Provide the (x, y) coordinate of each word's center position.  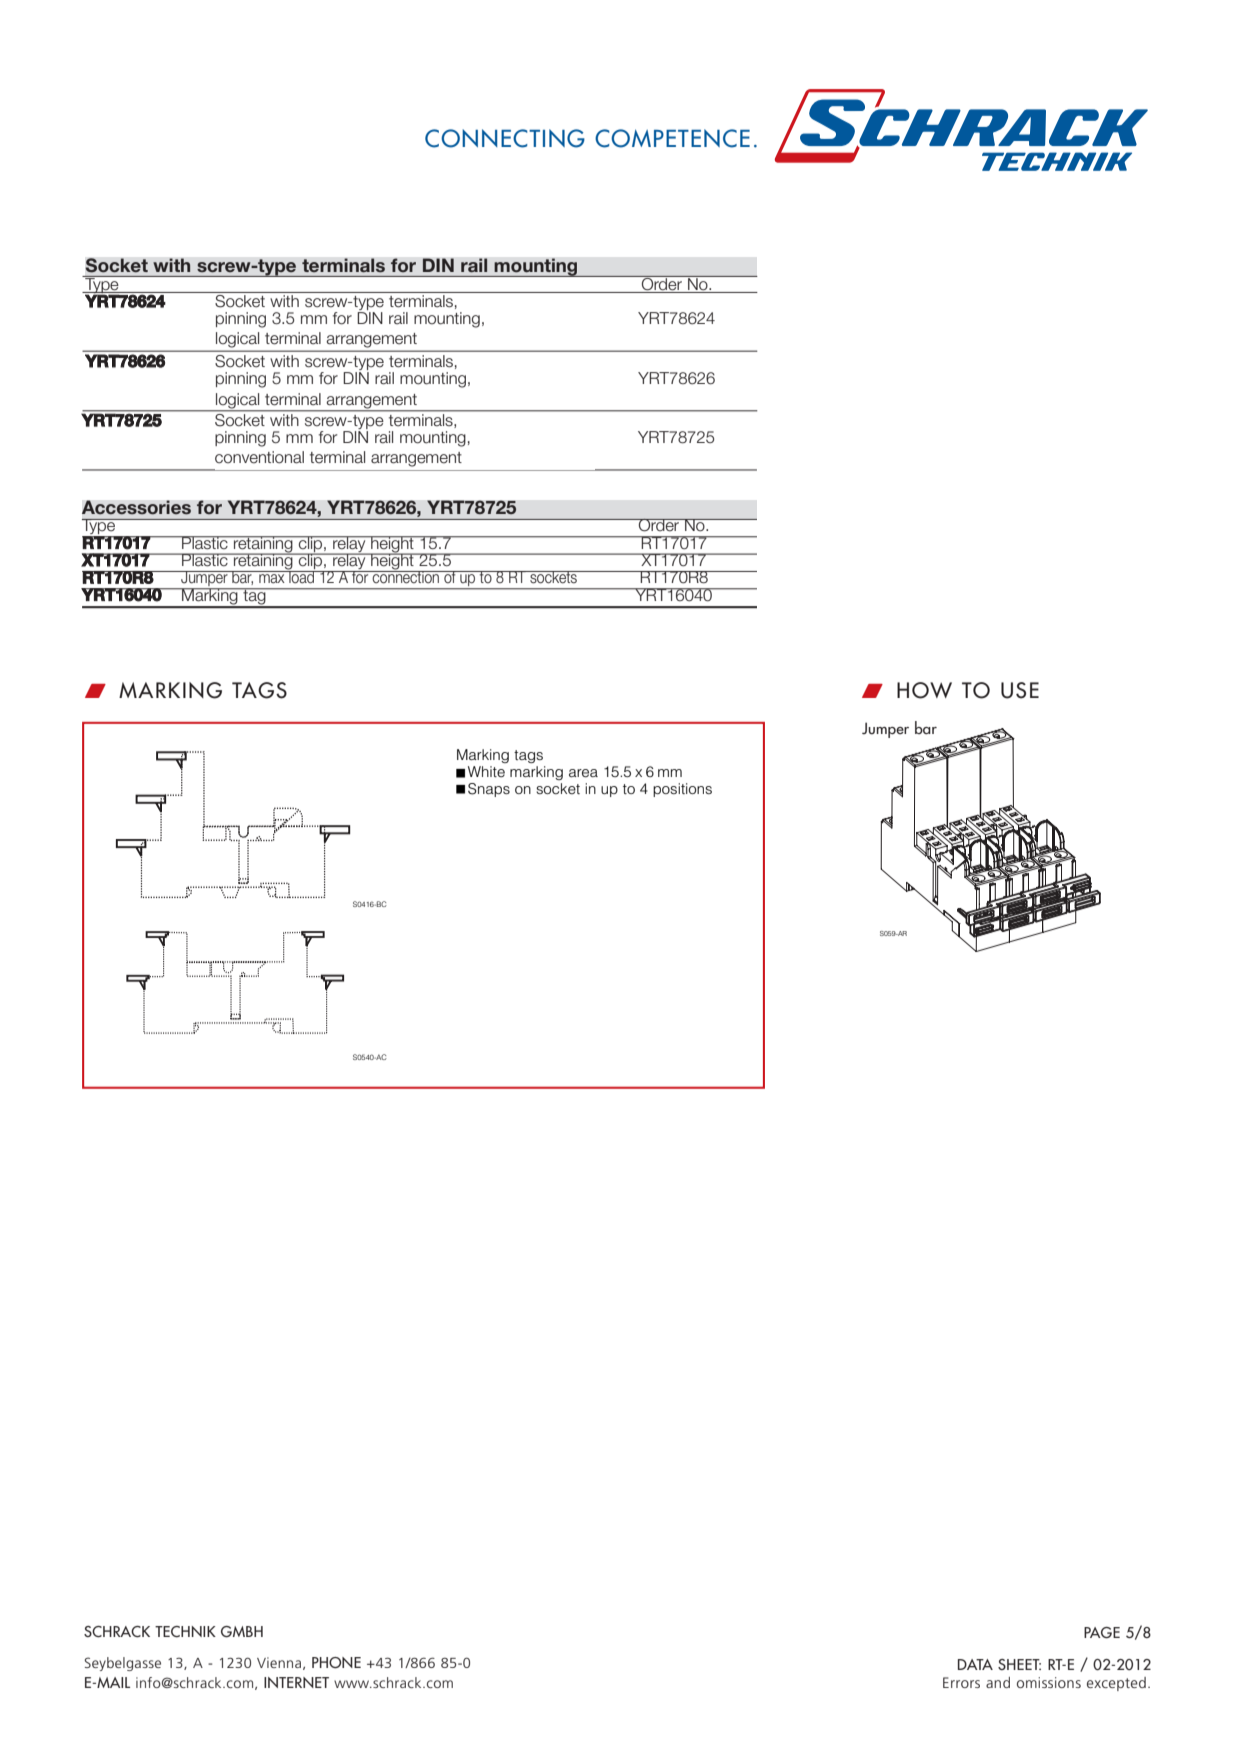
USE (1020, 690)
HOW (924, 690)
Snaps (489, 790)
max (272, 578)
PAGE (1102, 1633)
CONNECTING (505, 138)
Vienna (279, 1662)
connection (406, 576)
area (583, 773)
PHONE (336, 1663)
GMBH (242, 1632)
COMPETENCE (672, 138)
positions (682, 790)
